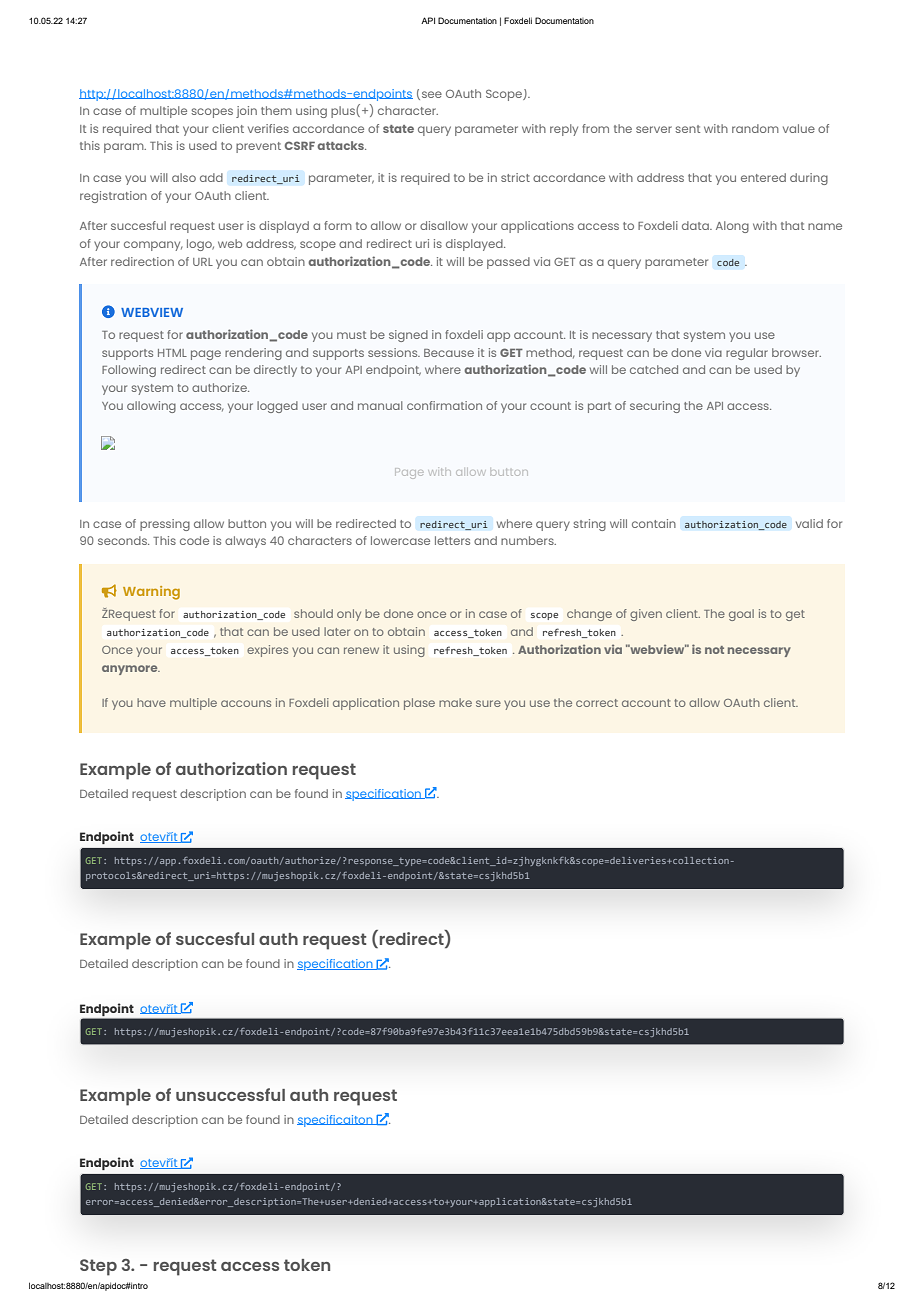 Image resolution: width=924 pixels, height=1308 pixels. What do you see at coordinates (98, 1267) in the image?
I see `Step` at bounding box center [98, 1267].
